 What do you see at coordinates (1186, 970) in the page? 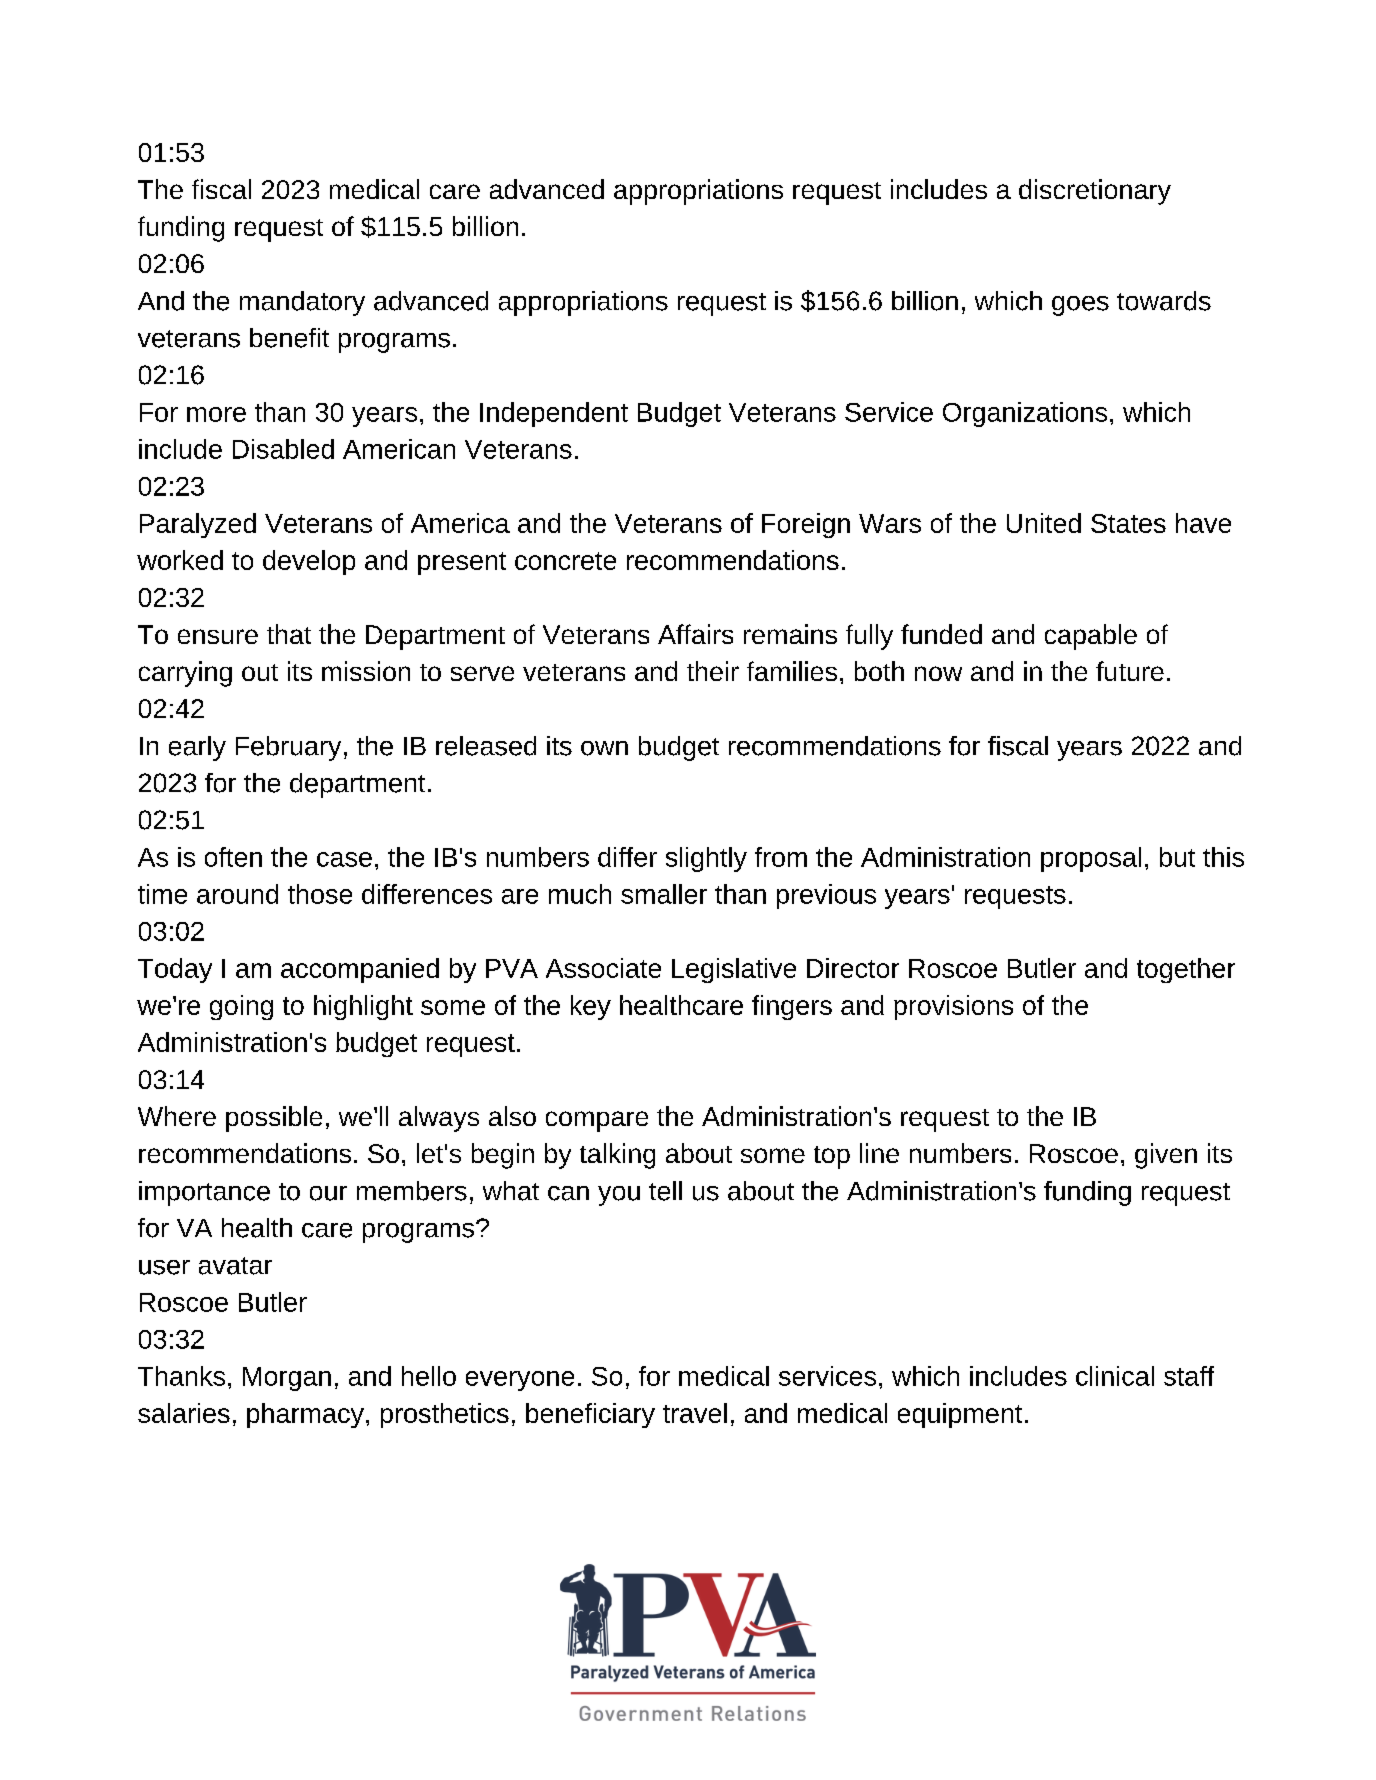
I see `together` at bounding box center [1186, 970].
